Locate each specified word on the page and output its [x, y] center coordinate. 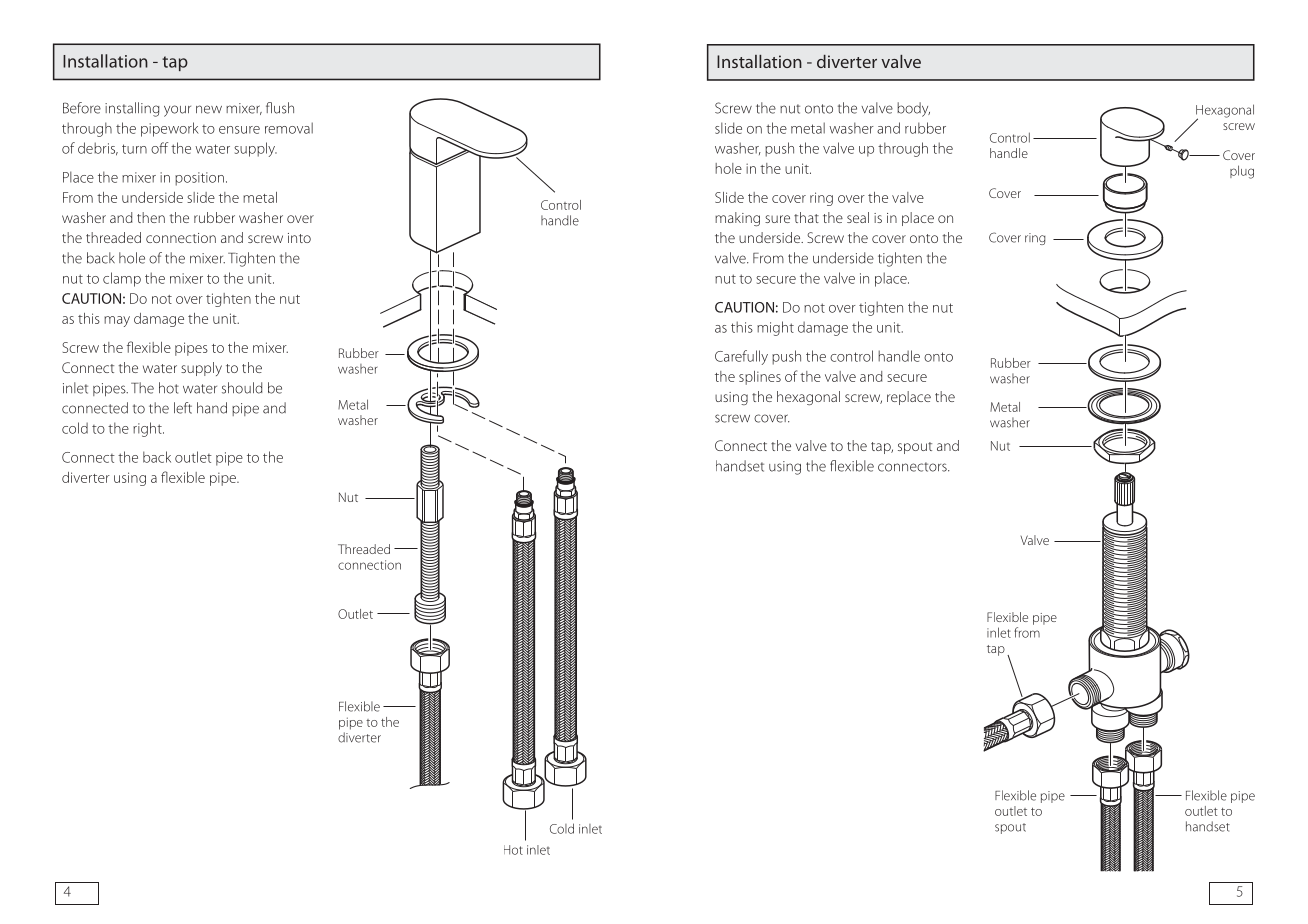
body [913, 109]
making [737, 219]
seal [858, 217]
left [183, 408]
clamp [122, 279]
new [209, 109]
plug [1242, 172]
